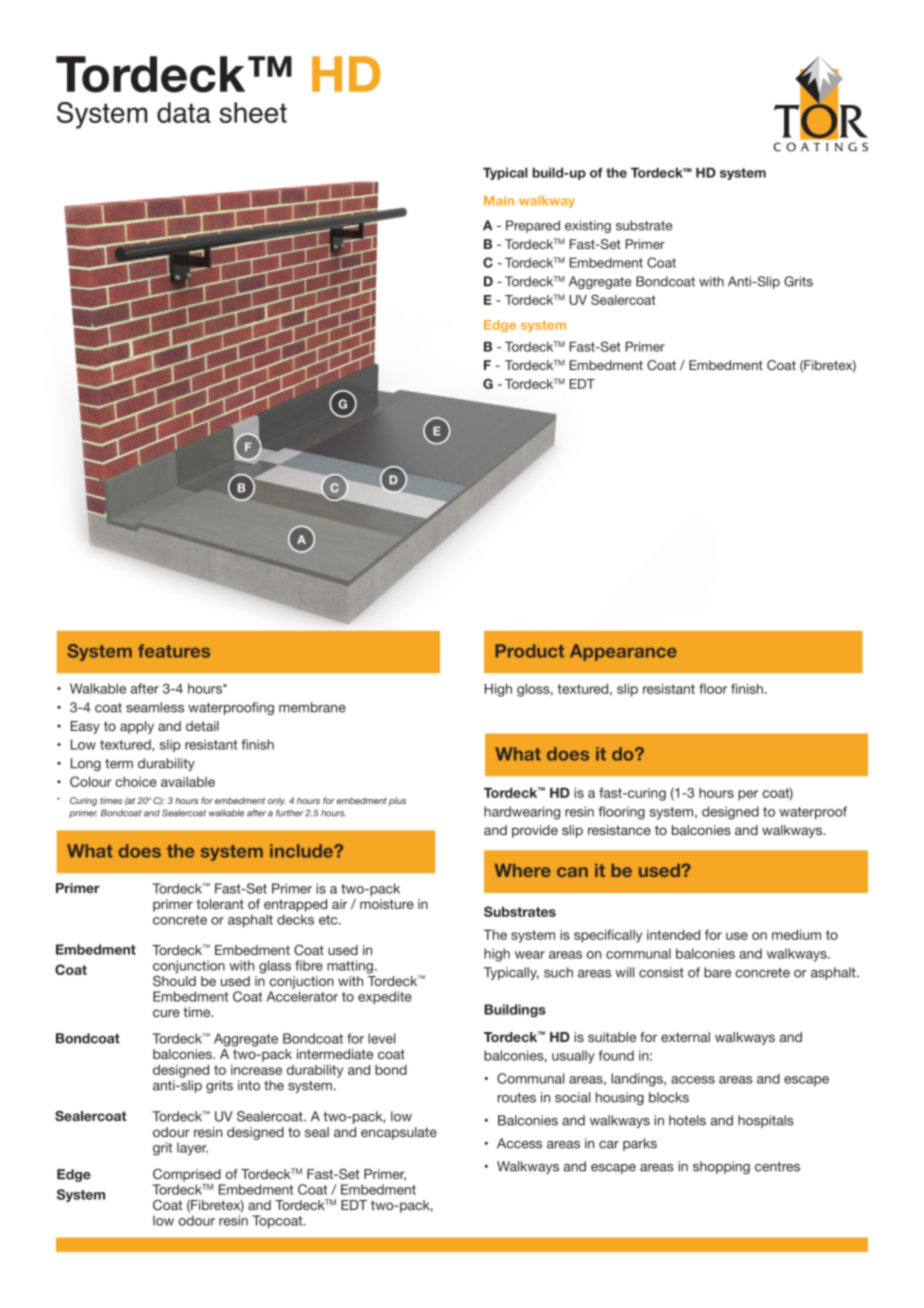 This screenshot has height=1308, width=924. What do you see at coordinates (397, 801) in the screenshot?
I see `plus` at bounding box center [397, 801].
